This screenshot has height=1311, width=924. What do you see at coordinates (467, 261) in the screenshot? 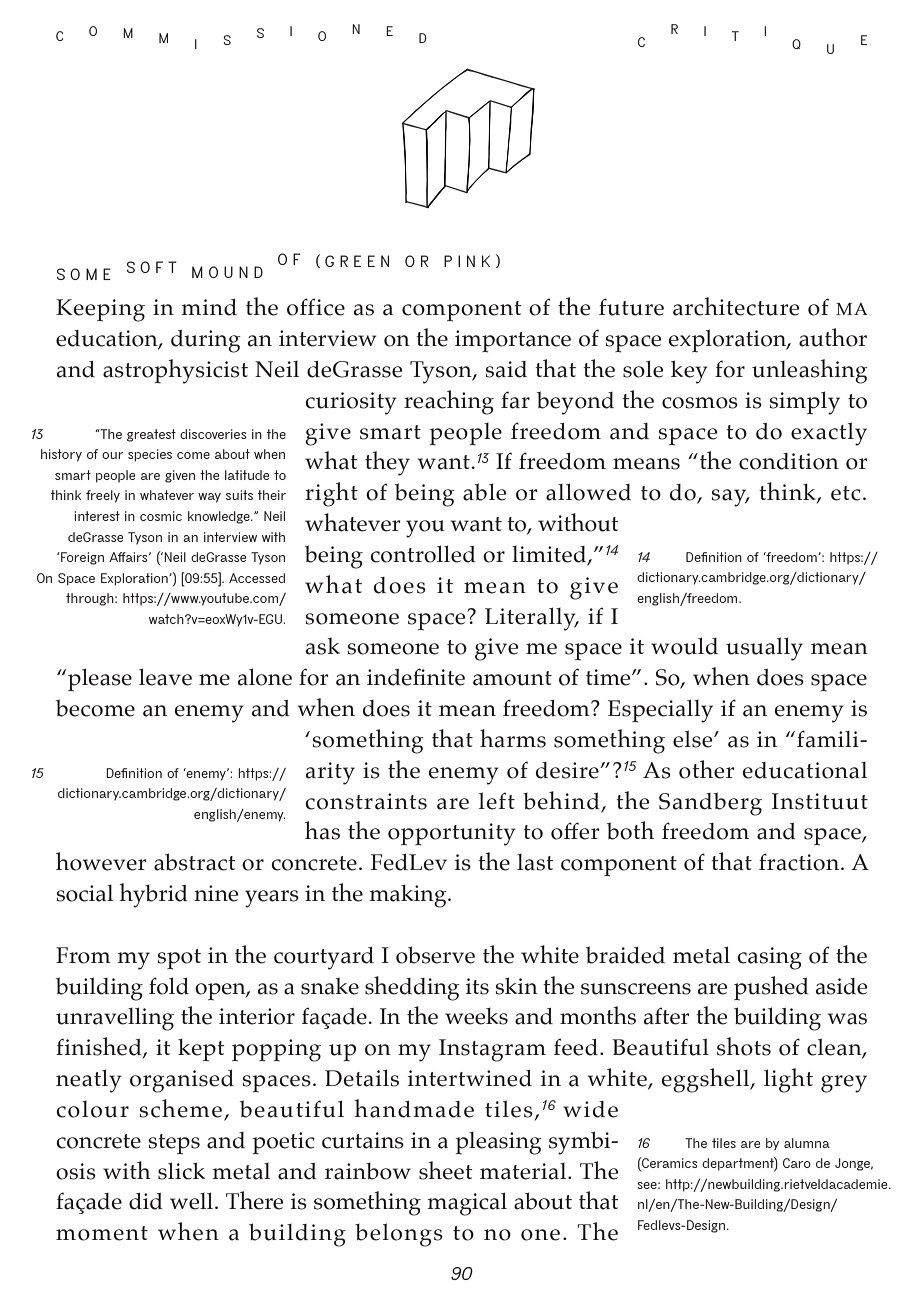
I see `PINK` at bounding box center [467, 261].
